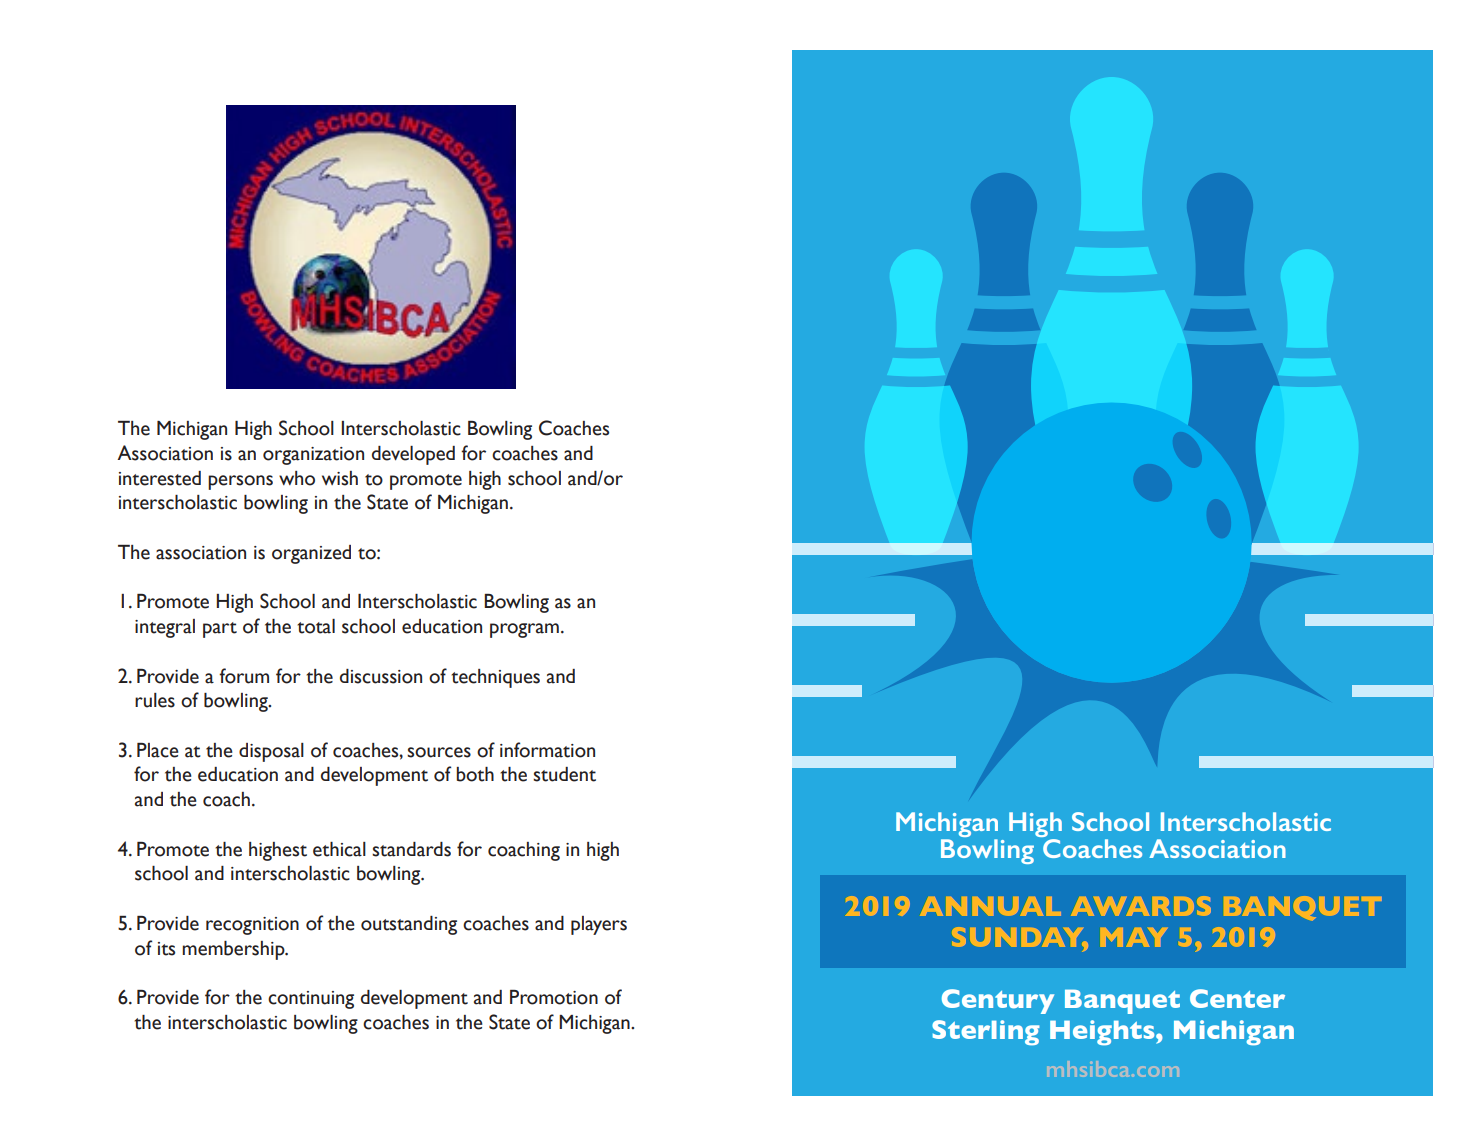 This screenshot has height=1147, width=1484. I want to click on forum, so click(244, 676).
